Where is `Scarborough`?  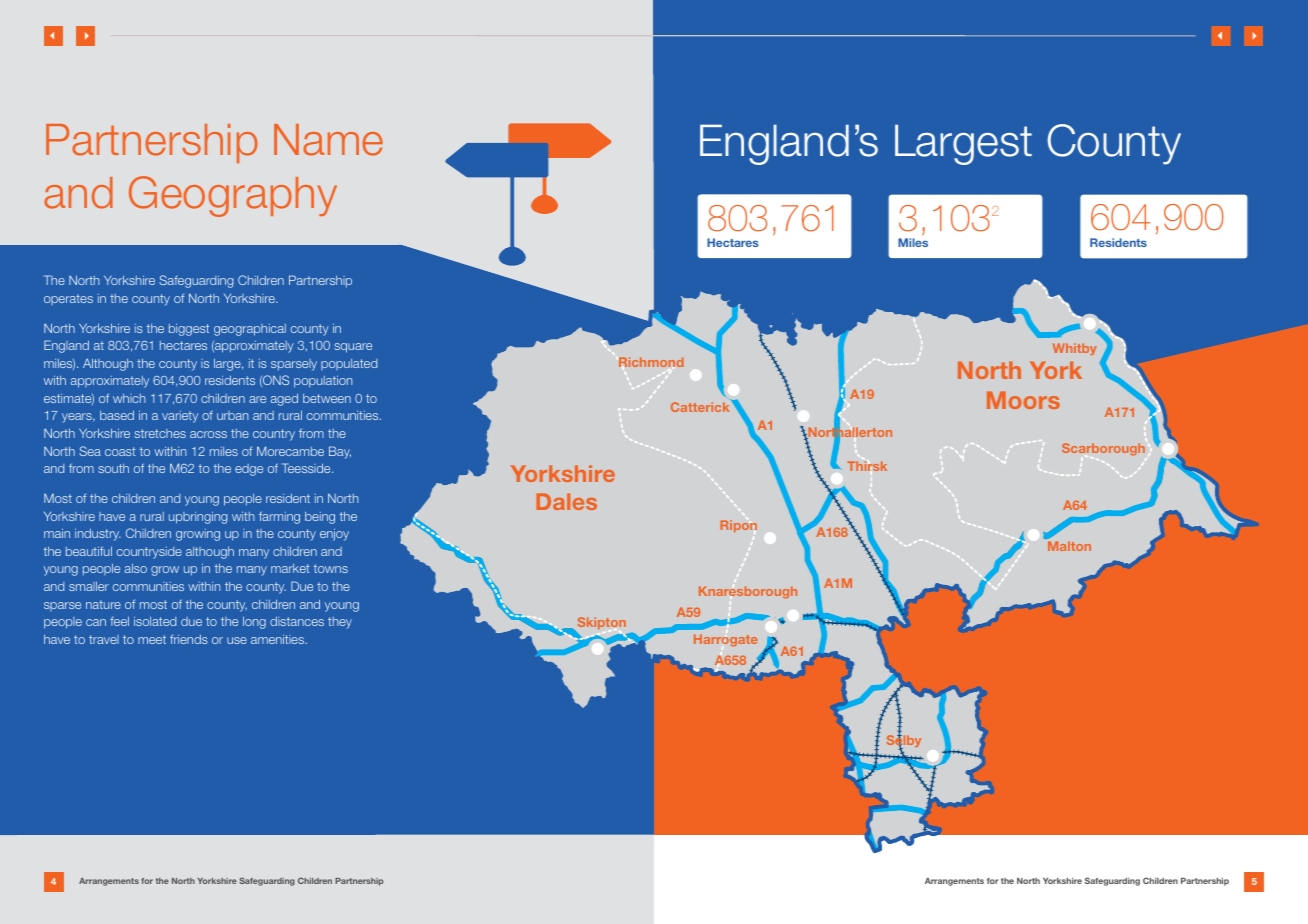
Scarborough is located at coordinates (1103, 449).
